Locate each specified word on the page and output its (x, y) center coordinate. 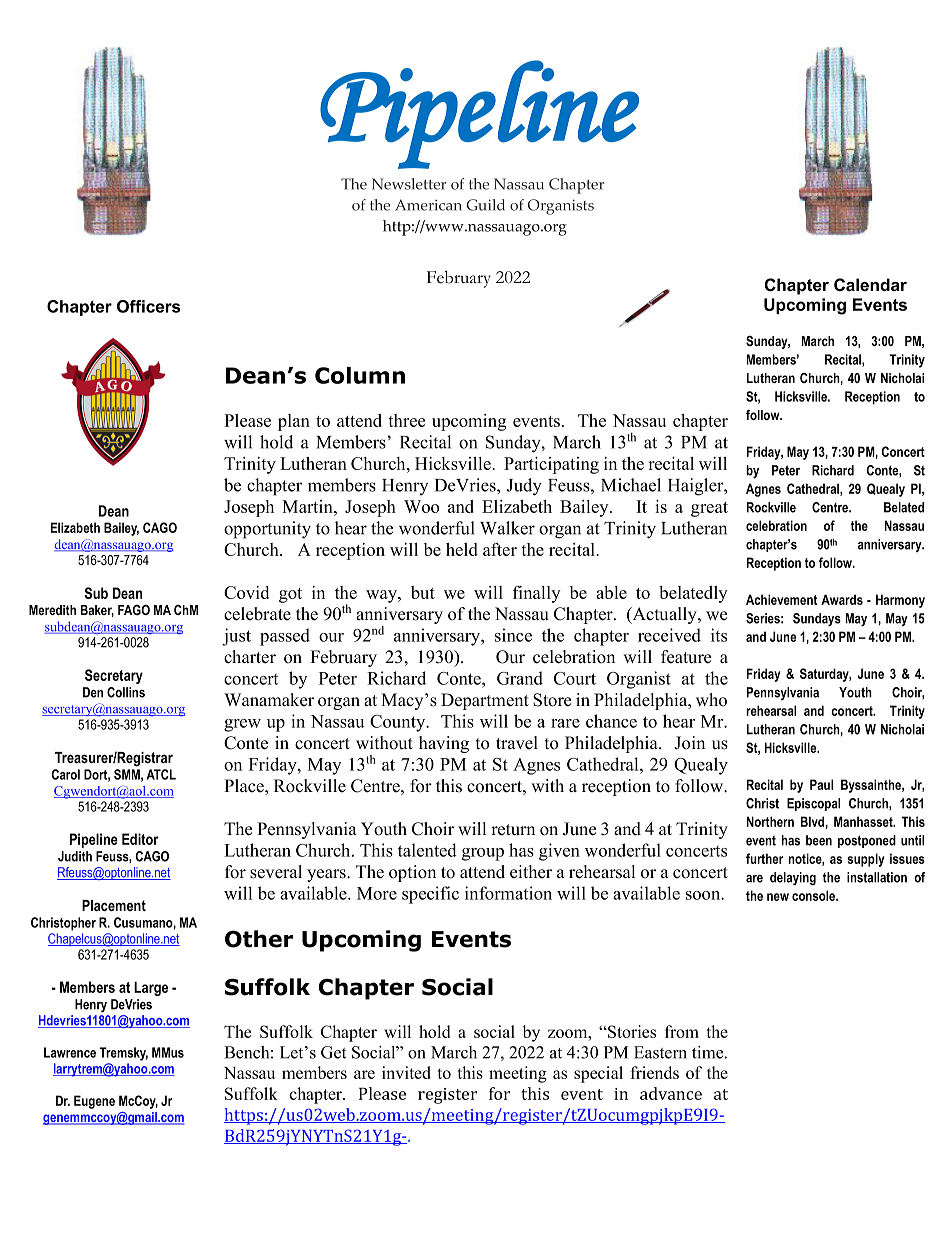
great (709, 509)
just (236, 637)
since (513, 635)
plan (294, 422)
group (483, 854)
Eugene (94, 1102)
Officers (149, 306)
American (428, 205)
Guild (485, 205)
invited (406, 1072)
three (406, 420)
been (819, 840)
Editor (140, 839)
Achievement (781, 599)
